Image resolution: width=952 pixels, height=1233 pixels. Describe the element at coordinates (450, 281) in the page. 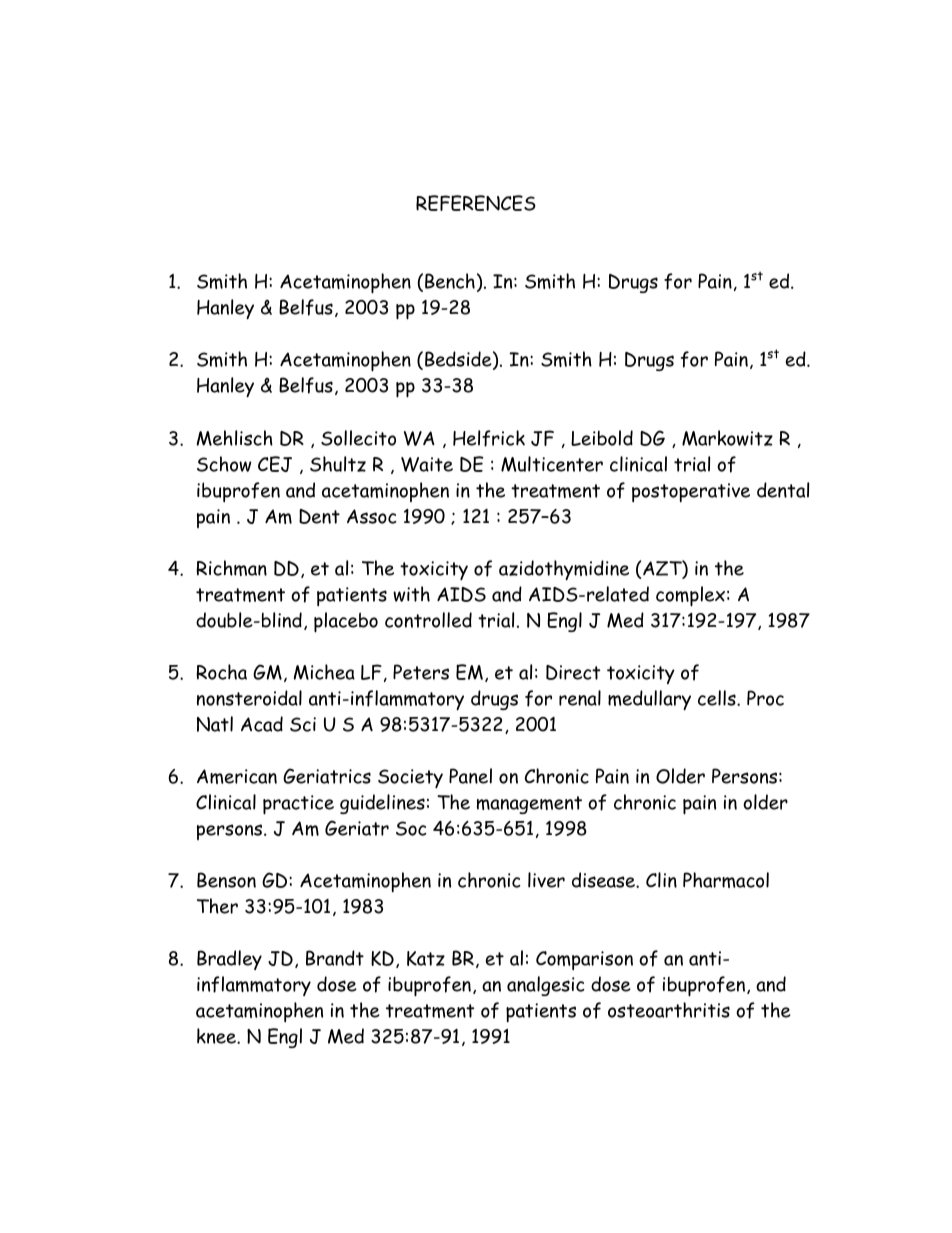

I see `Bench` at that location.
